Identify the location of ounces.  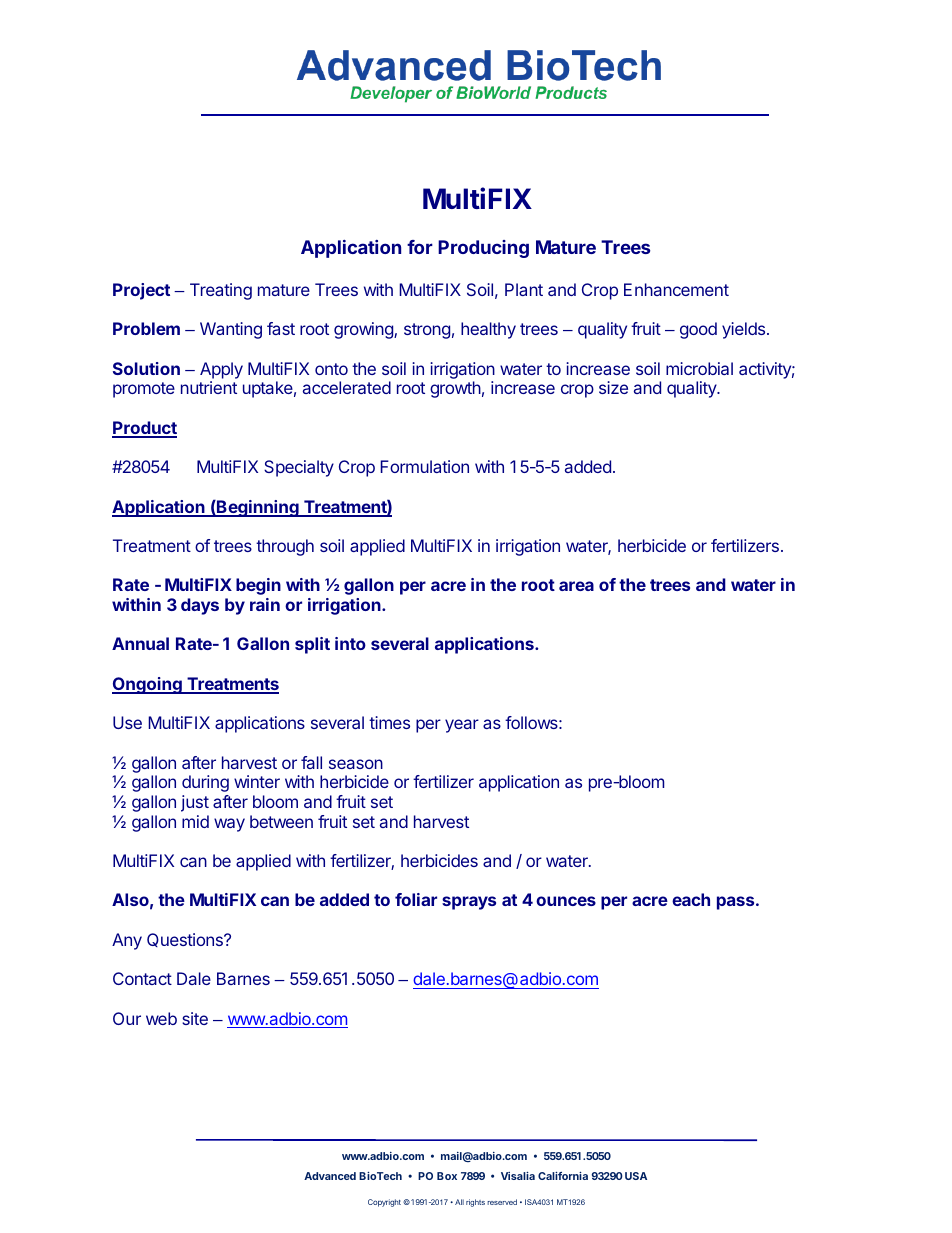
(566, 901).
